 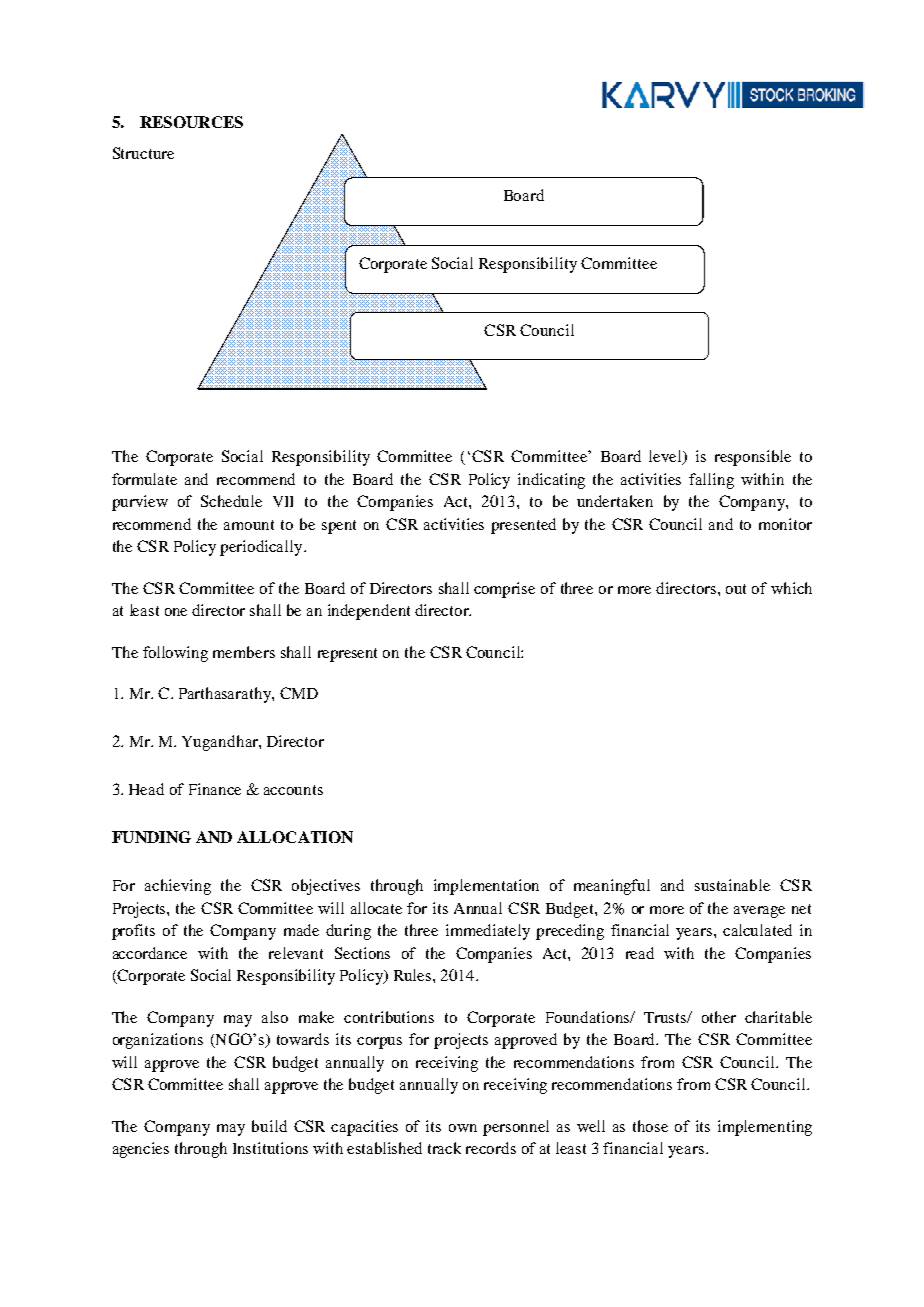 I want to click on achieving, so click(x=178, y=887).
